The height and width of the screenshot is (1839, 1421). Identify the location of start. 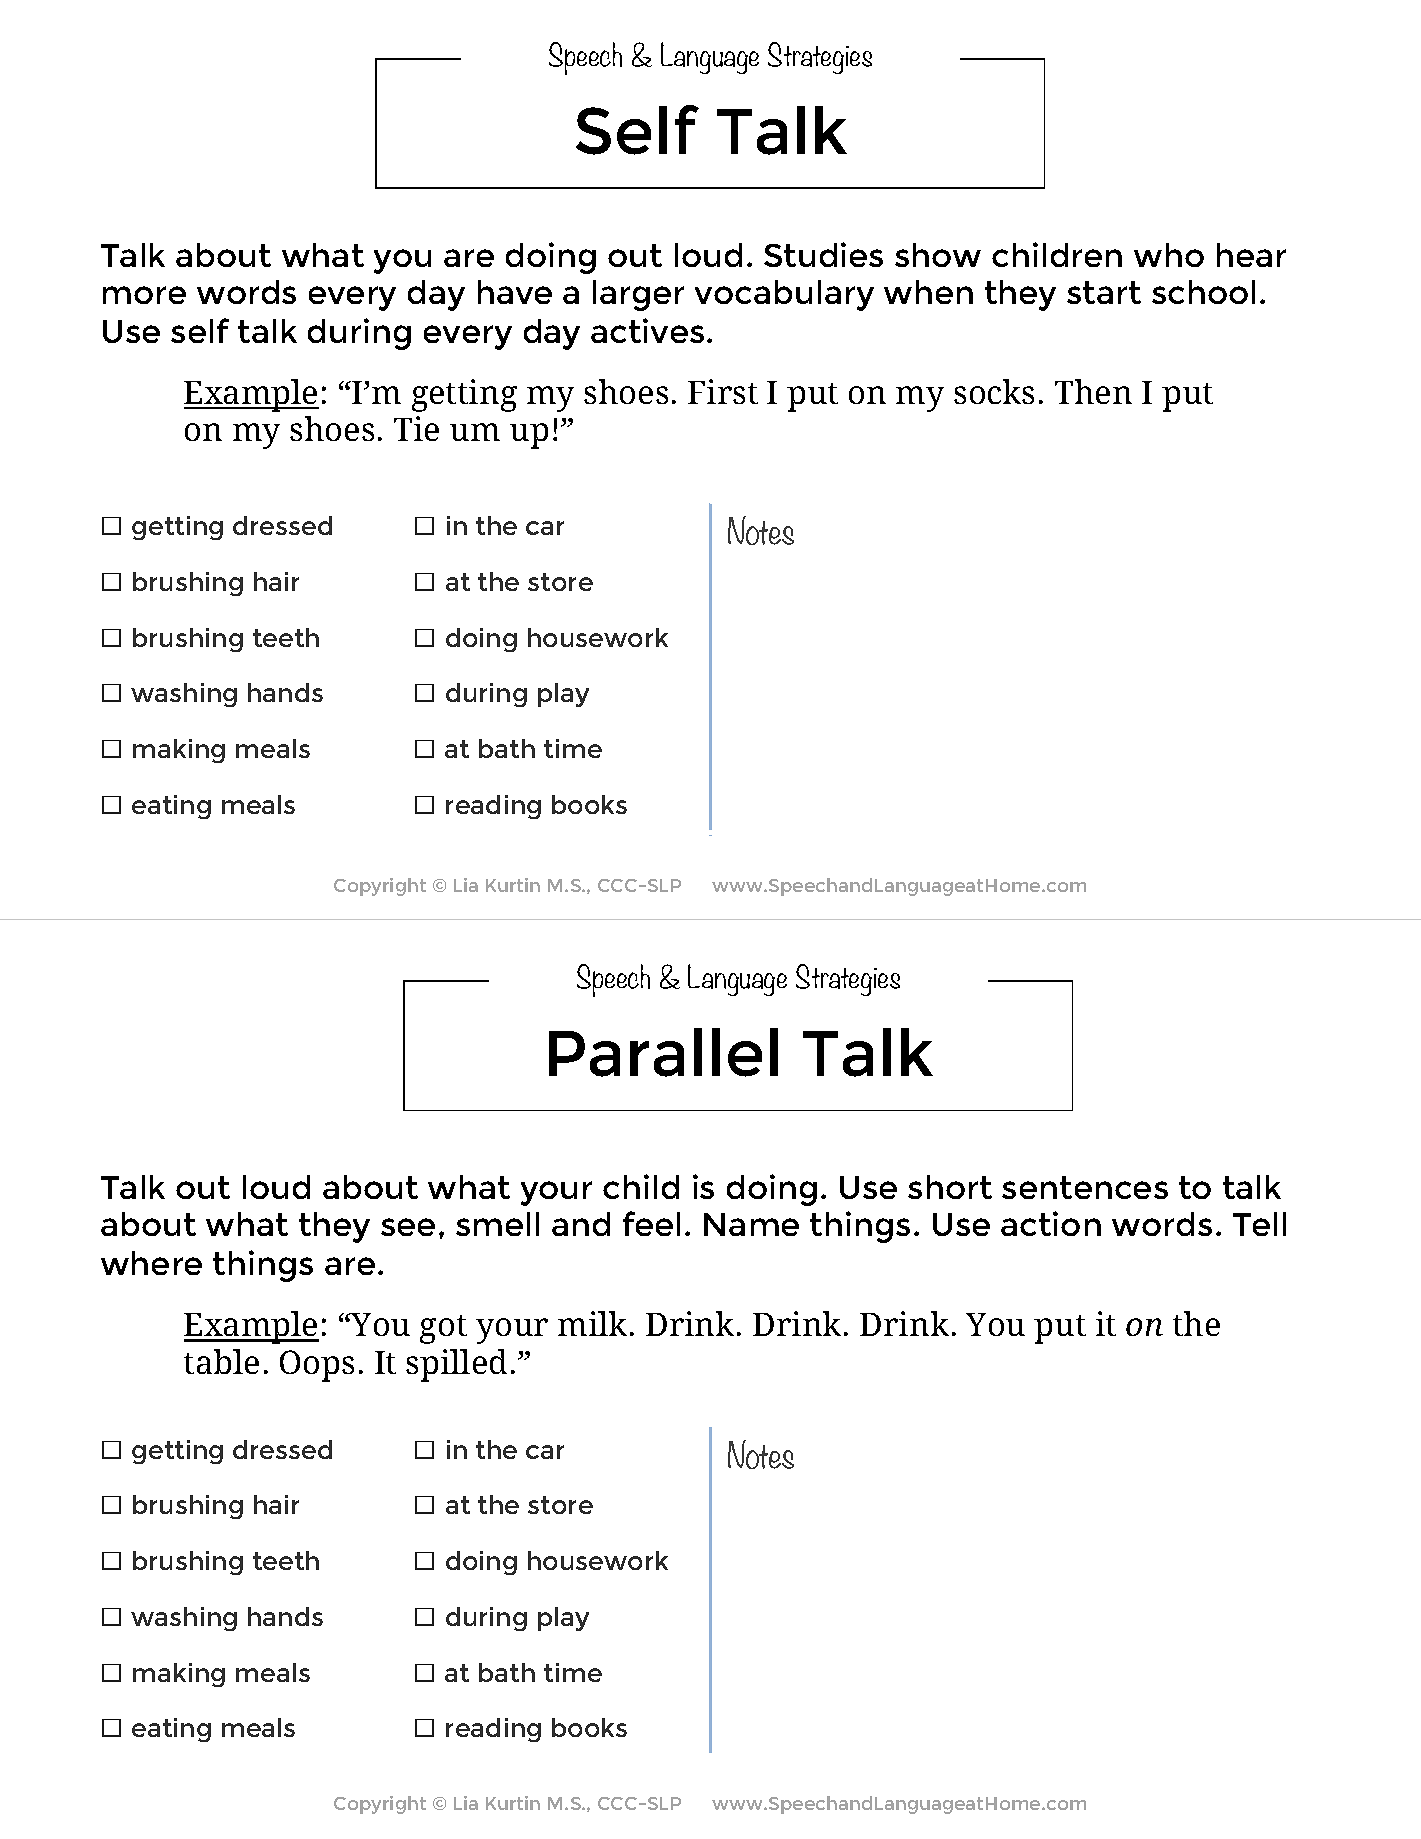
(1104, 292).
